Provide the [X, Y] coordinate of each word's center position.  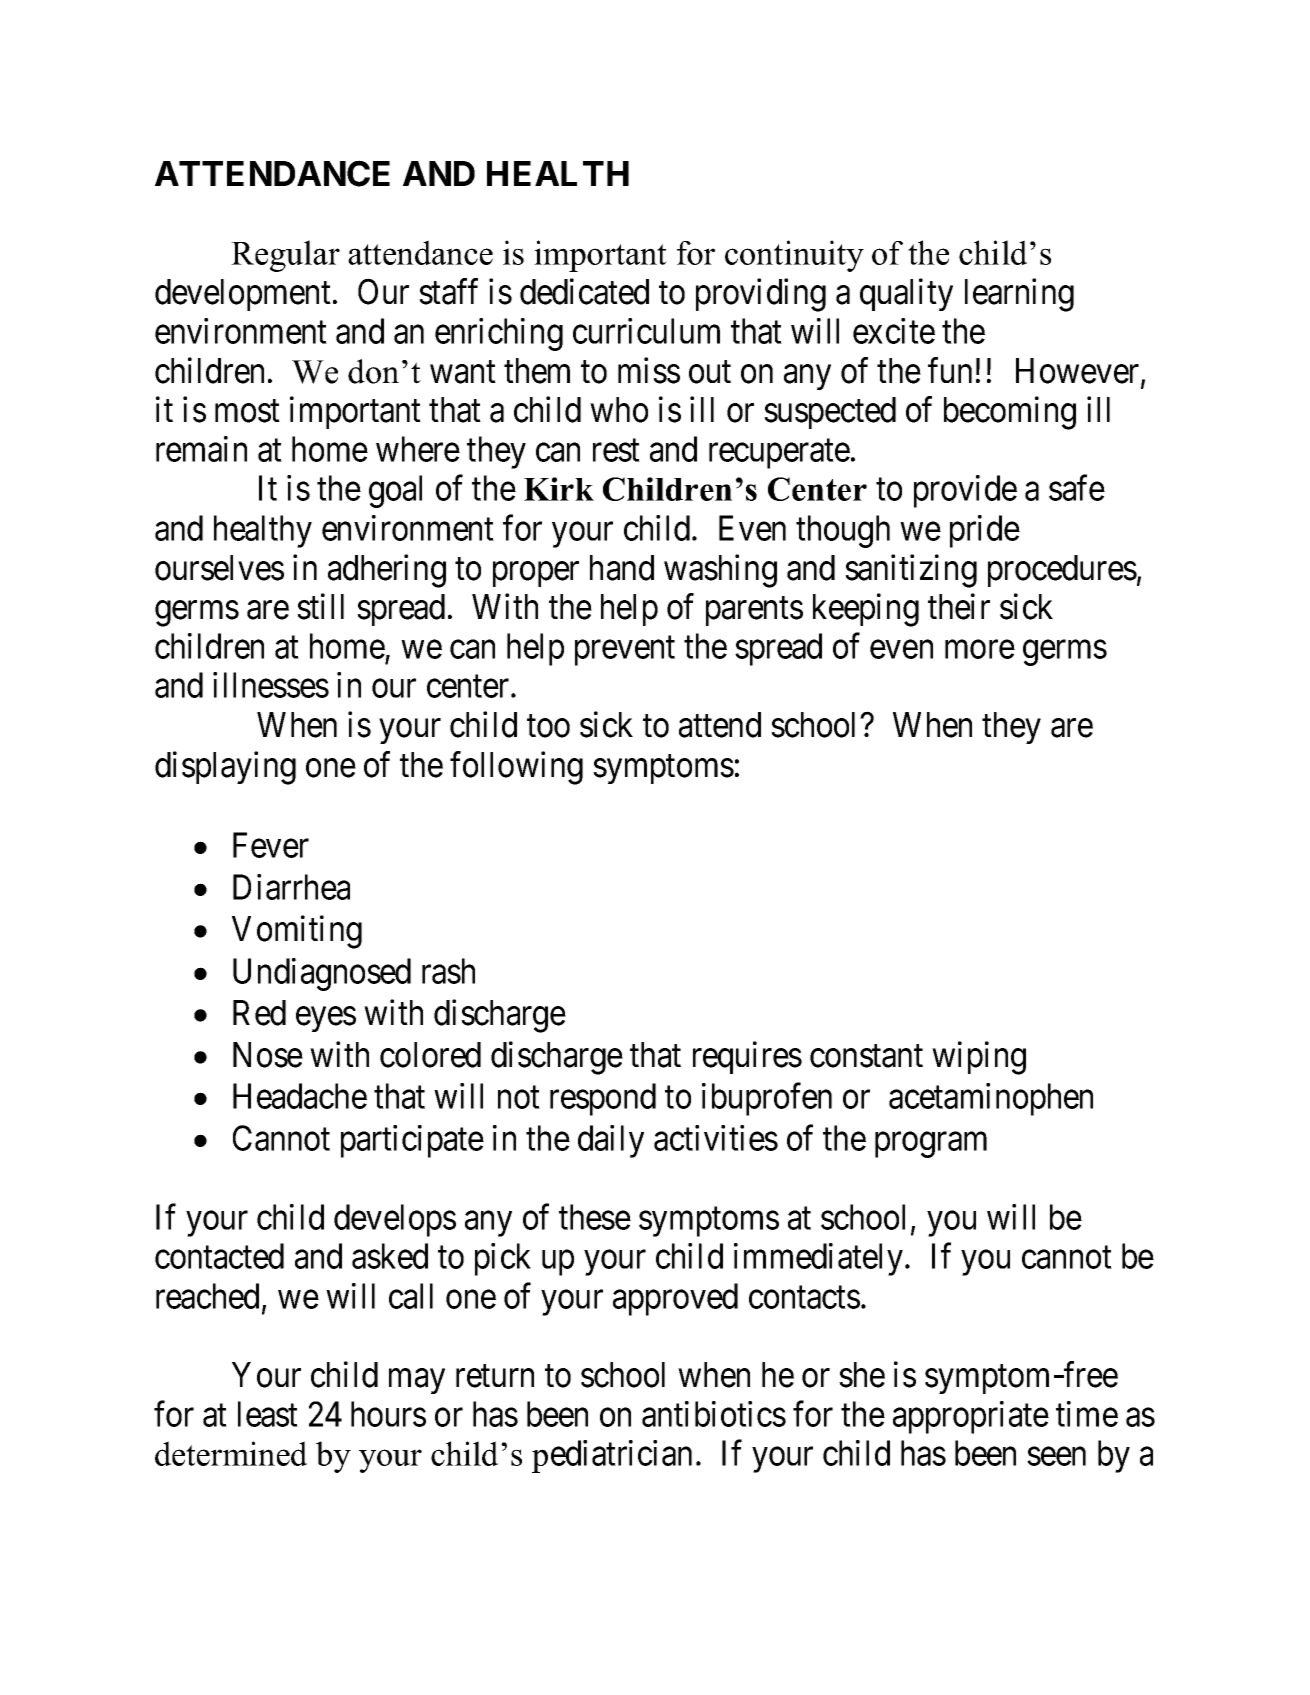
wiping [979, 1058]
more [980, 650]
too [548, 726]
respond [603, 1099]
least [268, 1414]
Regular [285, 256]
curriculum [646, 331]
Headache [300, 1096]
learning [1019, 295]
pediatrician [612, 1456]
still [320, 606]
